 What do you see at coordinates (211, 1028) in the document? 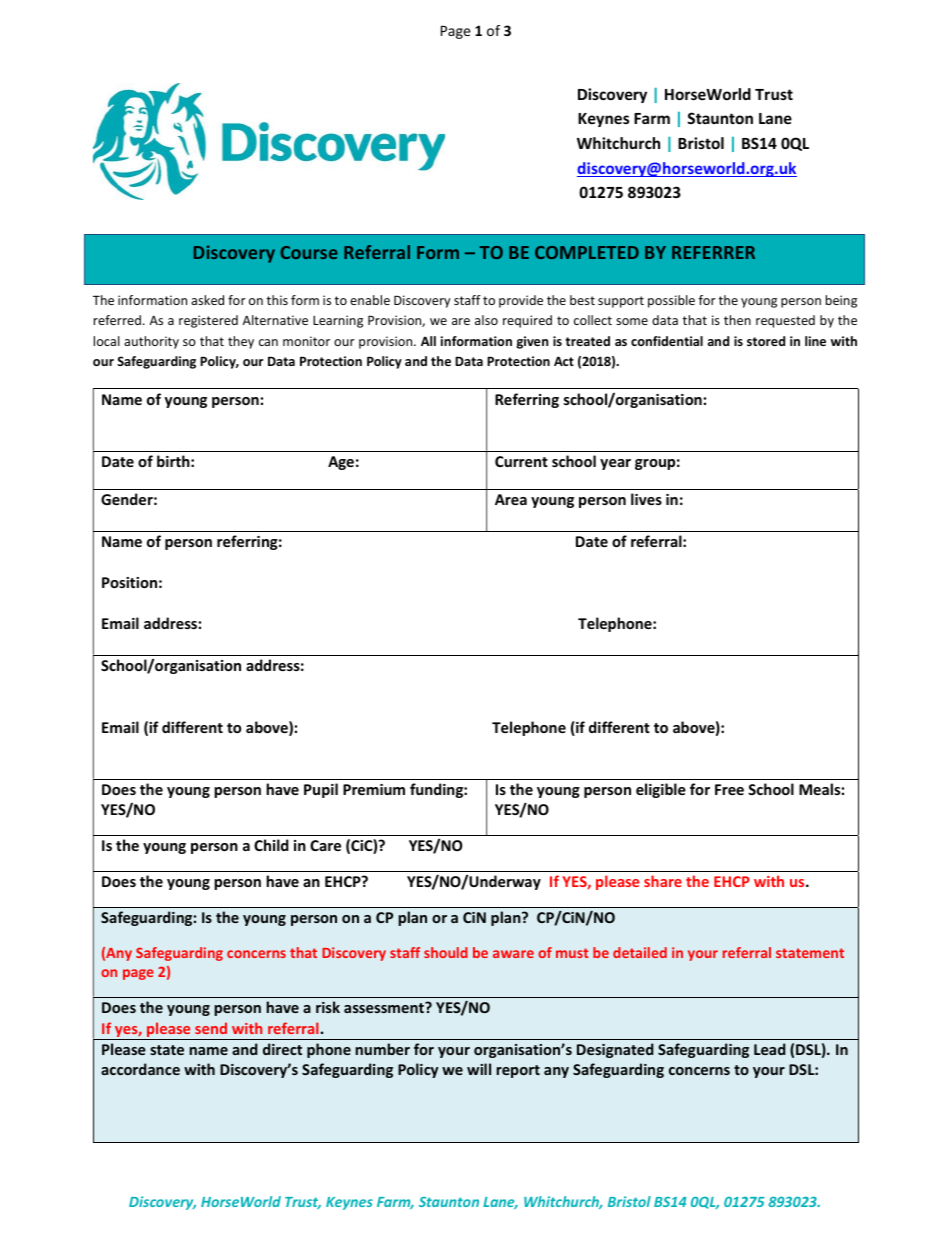
I see `send` at bounding box center [211, 1028].
